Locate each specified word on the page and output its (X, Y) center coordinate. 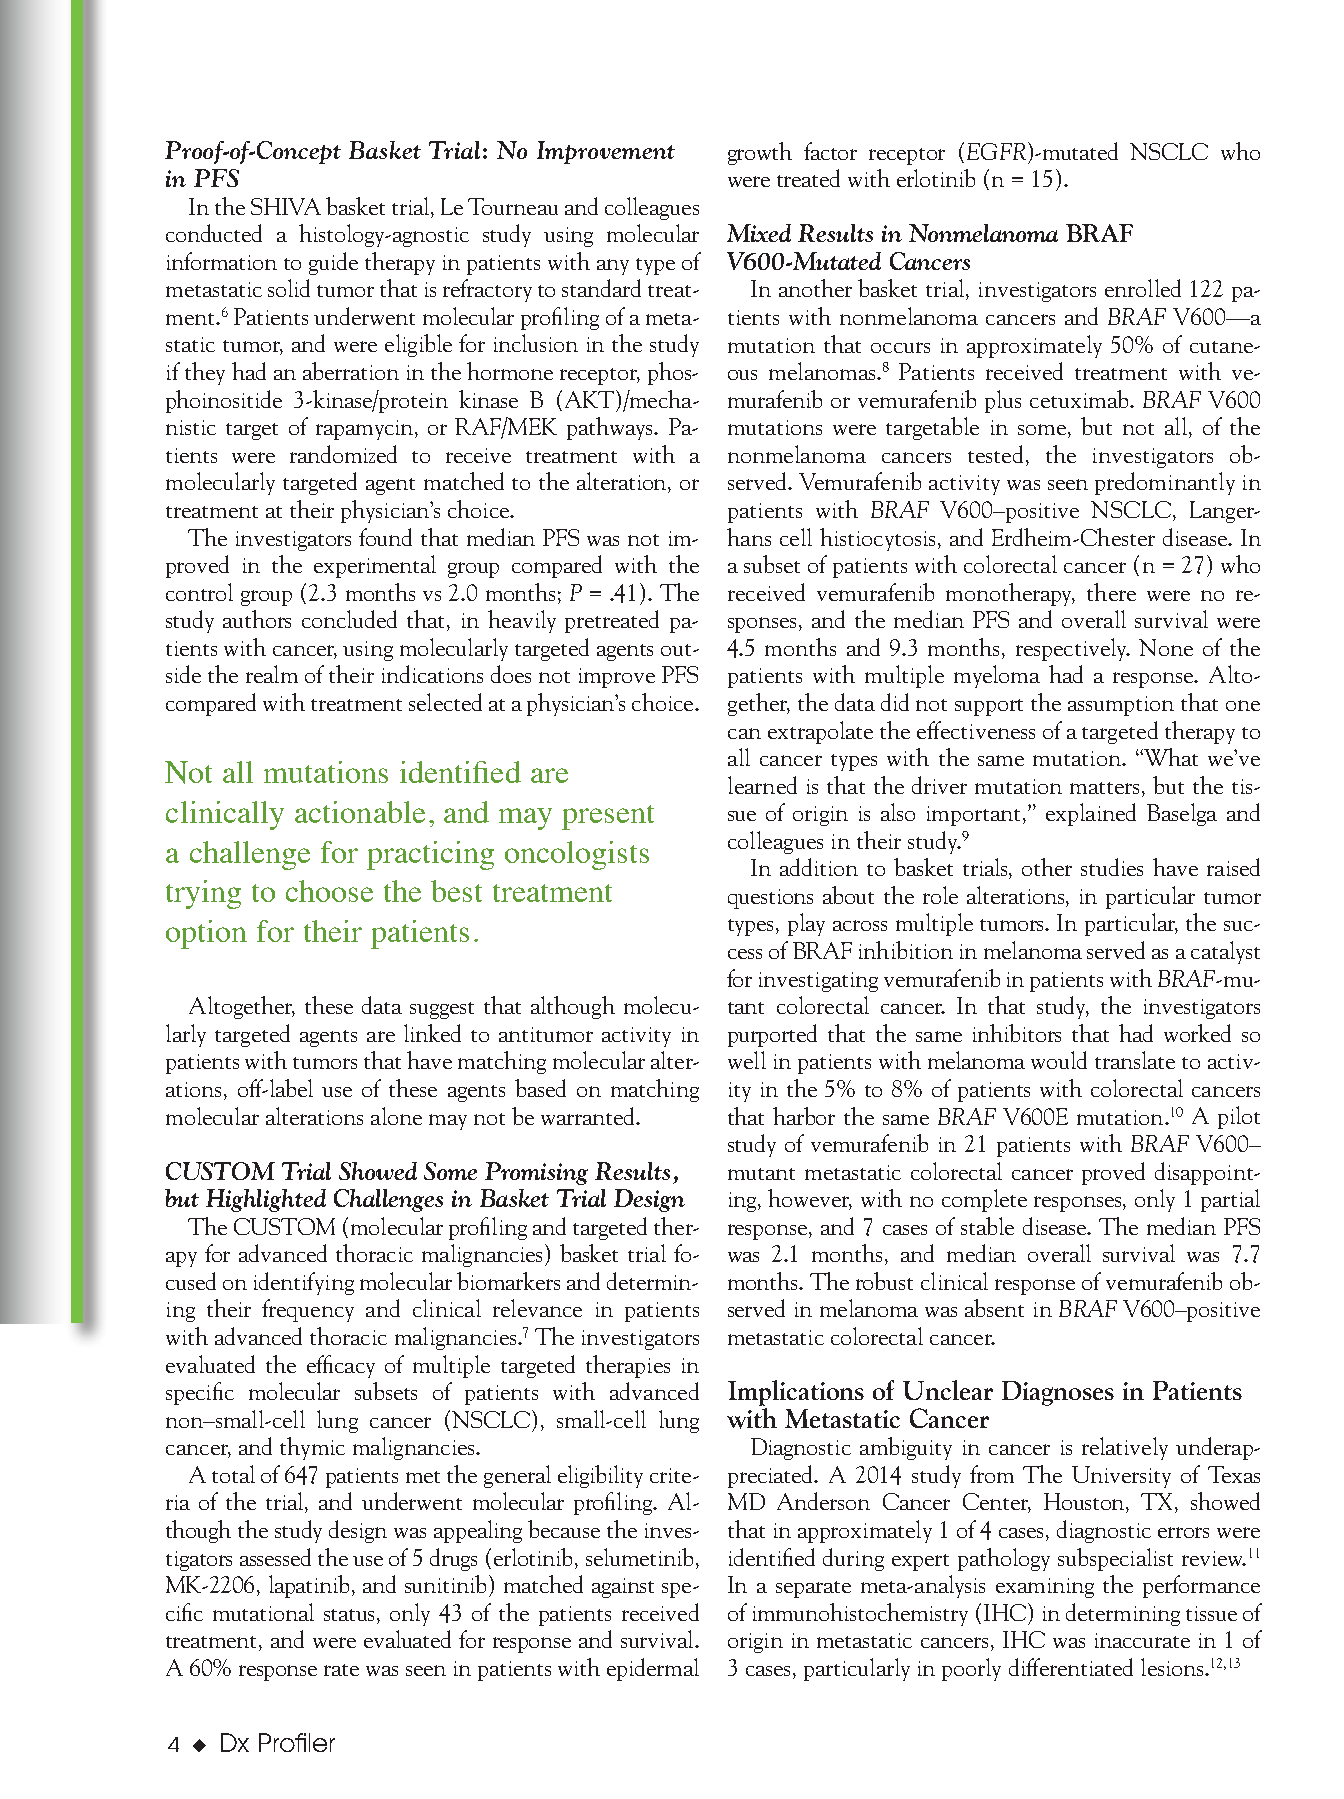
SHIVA (286, 206)
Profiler (297, 1742)
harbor (804, 1116)
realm (272, 674)
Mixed (759, 233)
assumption (1121, 706)
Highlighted (266, 1200)
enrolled (1143, 288)
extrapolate (820, 732)
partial (1230, 1200)
